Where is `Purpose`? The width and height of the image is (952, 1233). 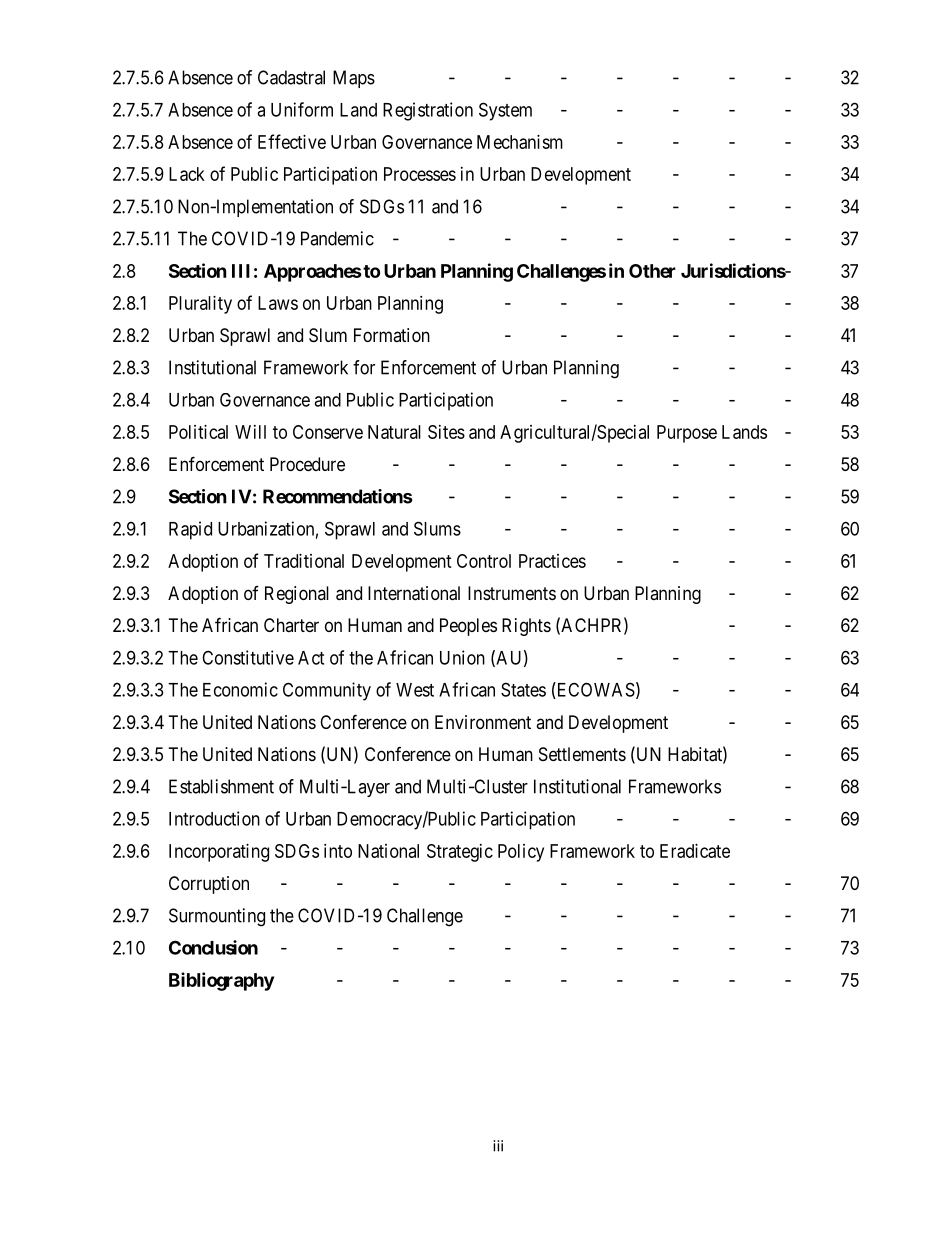 Purpose is located at coordinates (687, 434).
